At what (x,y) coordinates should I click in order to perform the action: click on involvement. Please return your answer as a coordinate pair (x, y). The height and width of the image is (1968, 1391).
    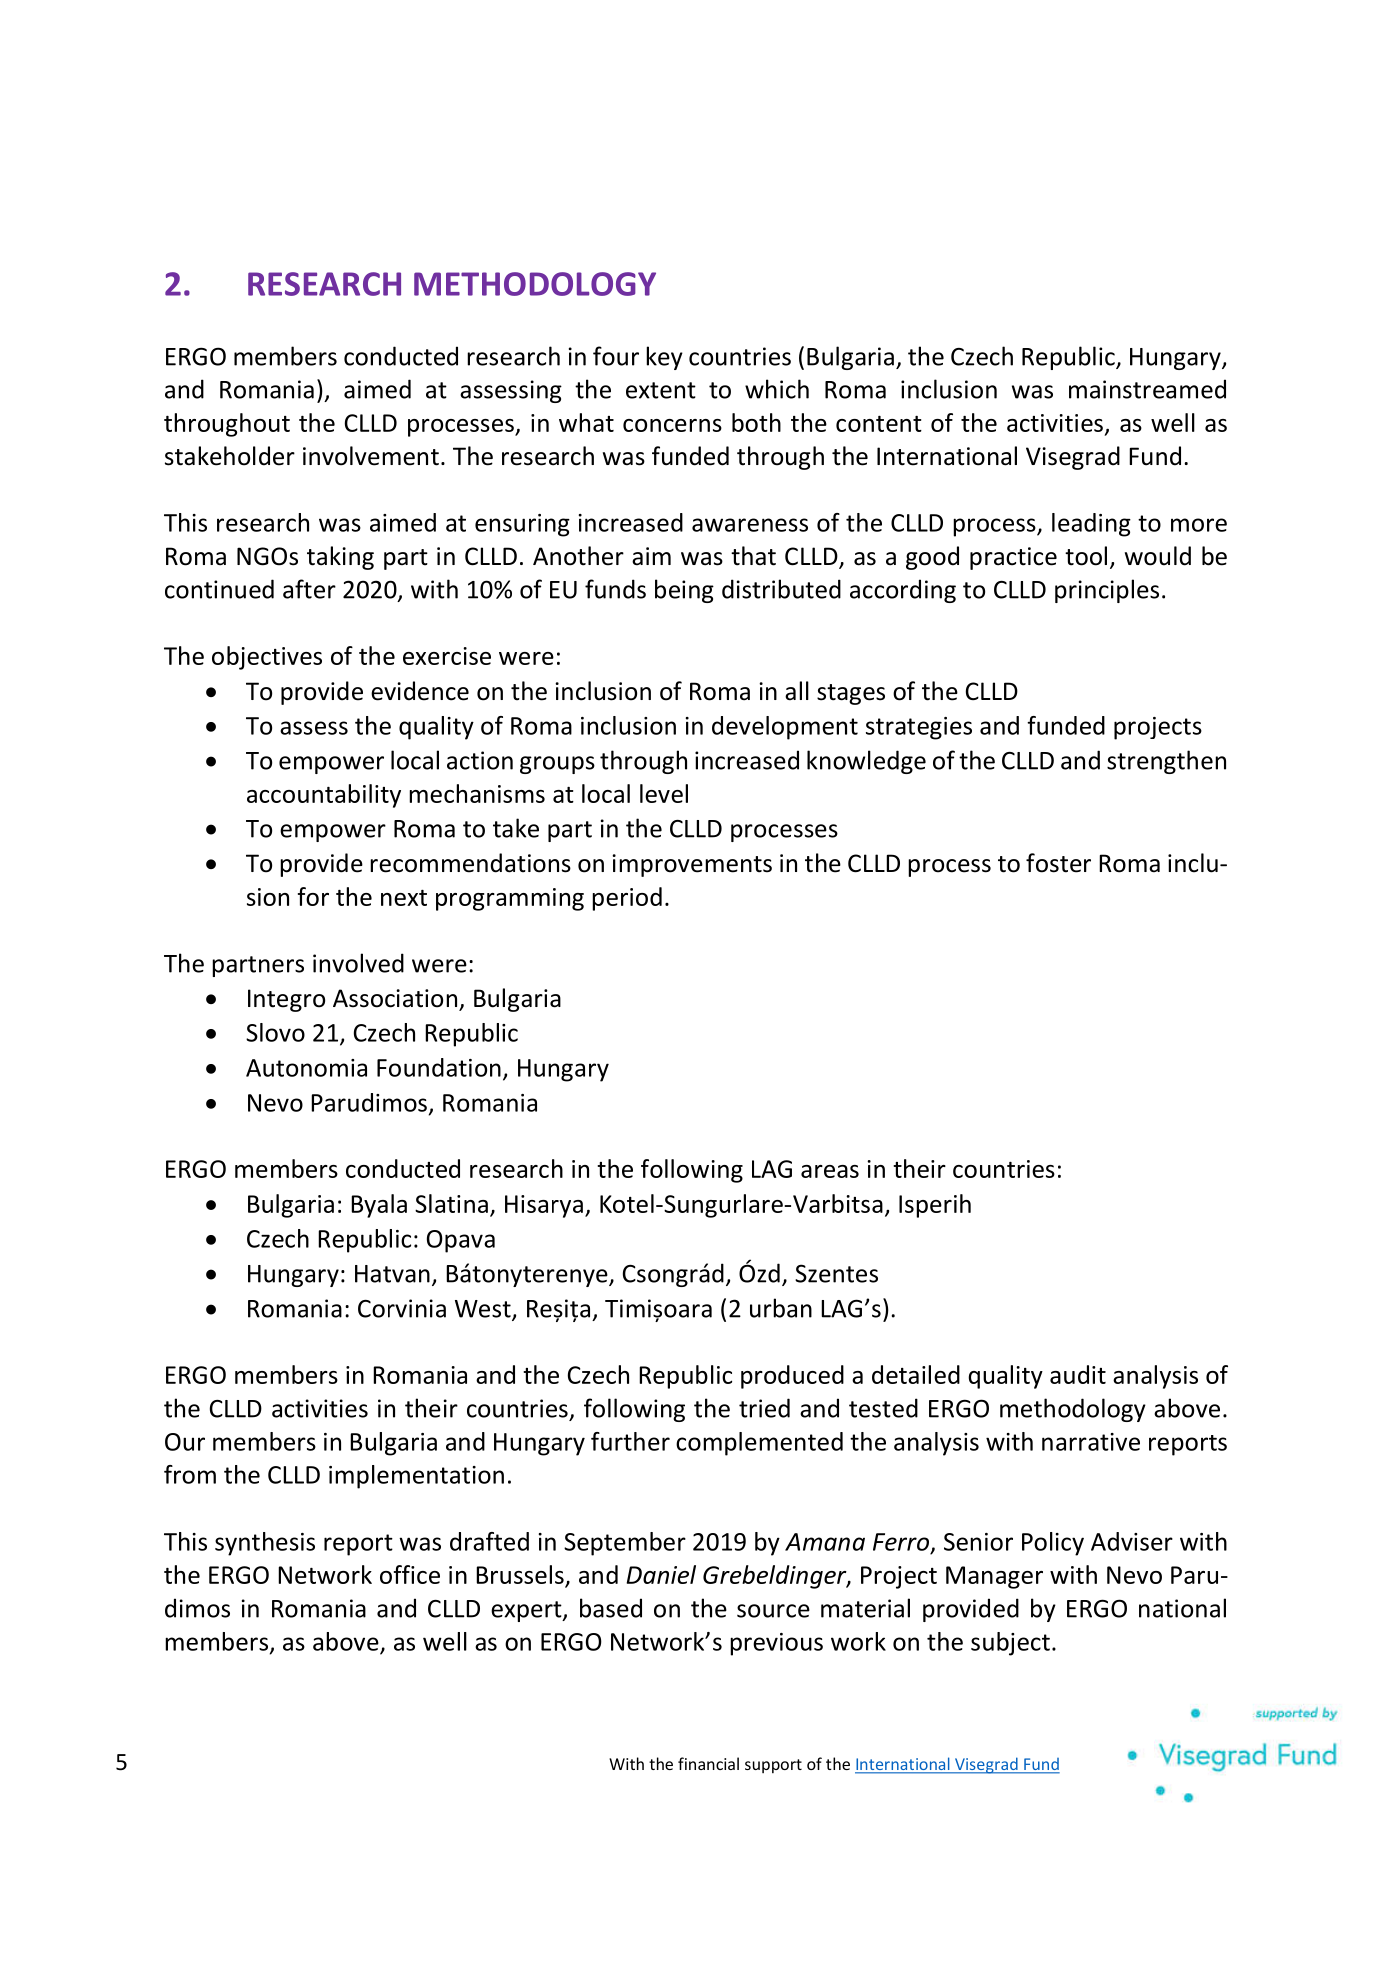
    Looking at the image, I should click on (371, 456).
